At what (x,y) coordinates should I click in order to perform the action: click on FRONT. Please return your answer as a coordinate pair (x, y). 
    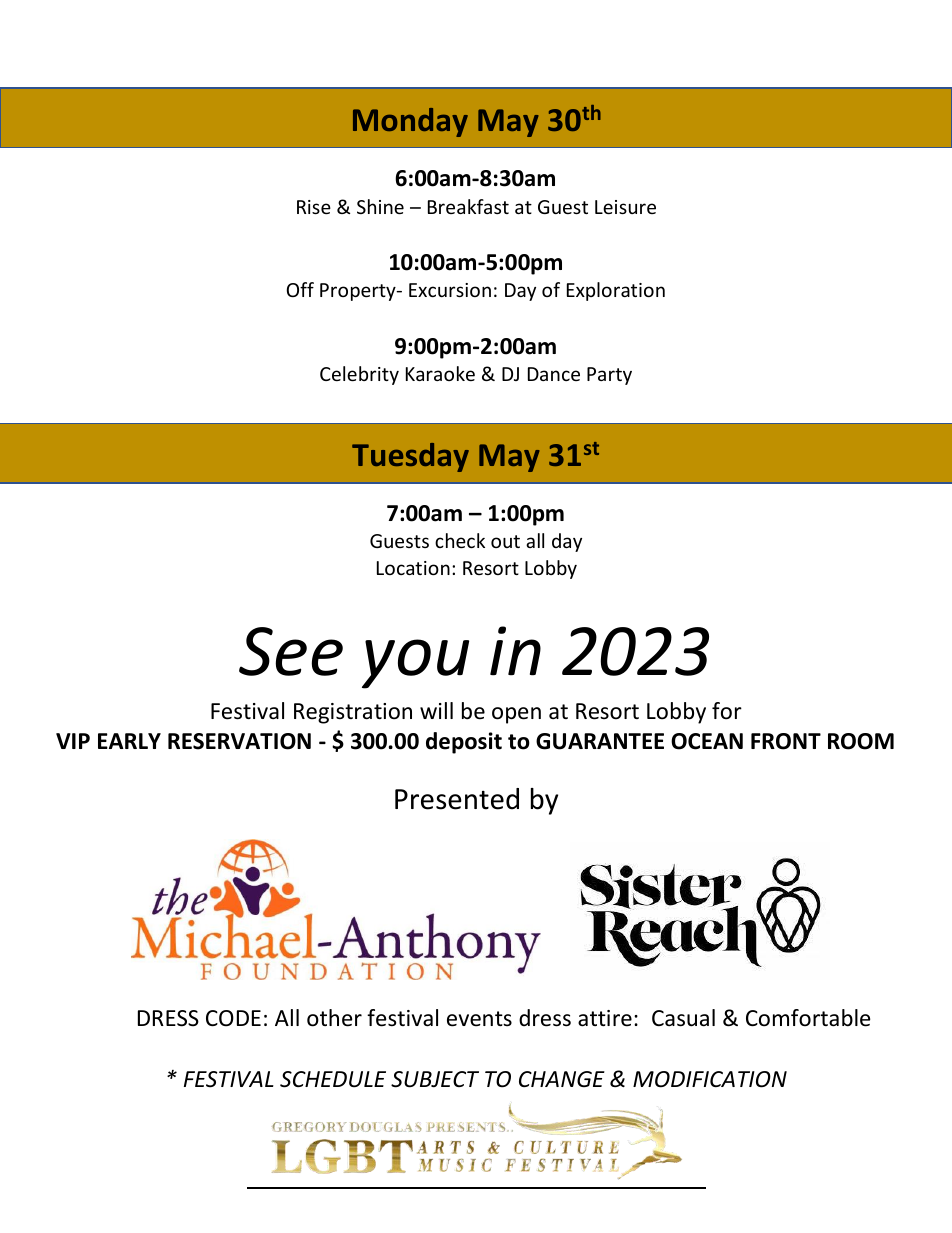
    Looking at the image, I should click on (786, 741).
